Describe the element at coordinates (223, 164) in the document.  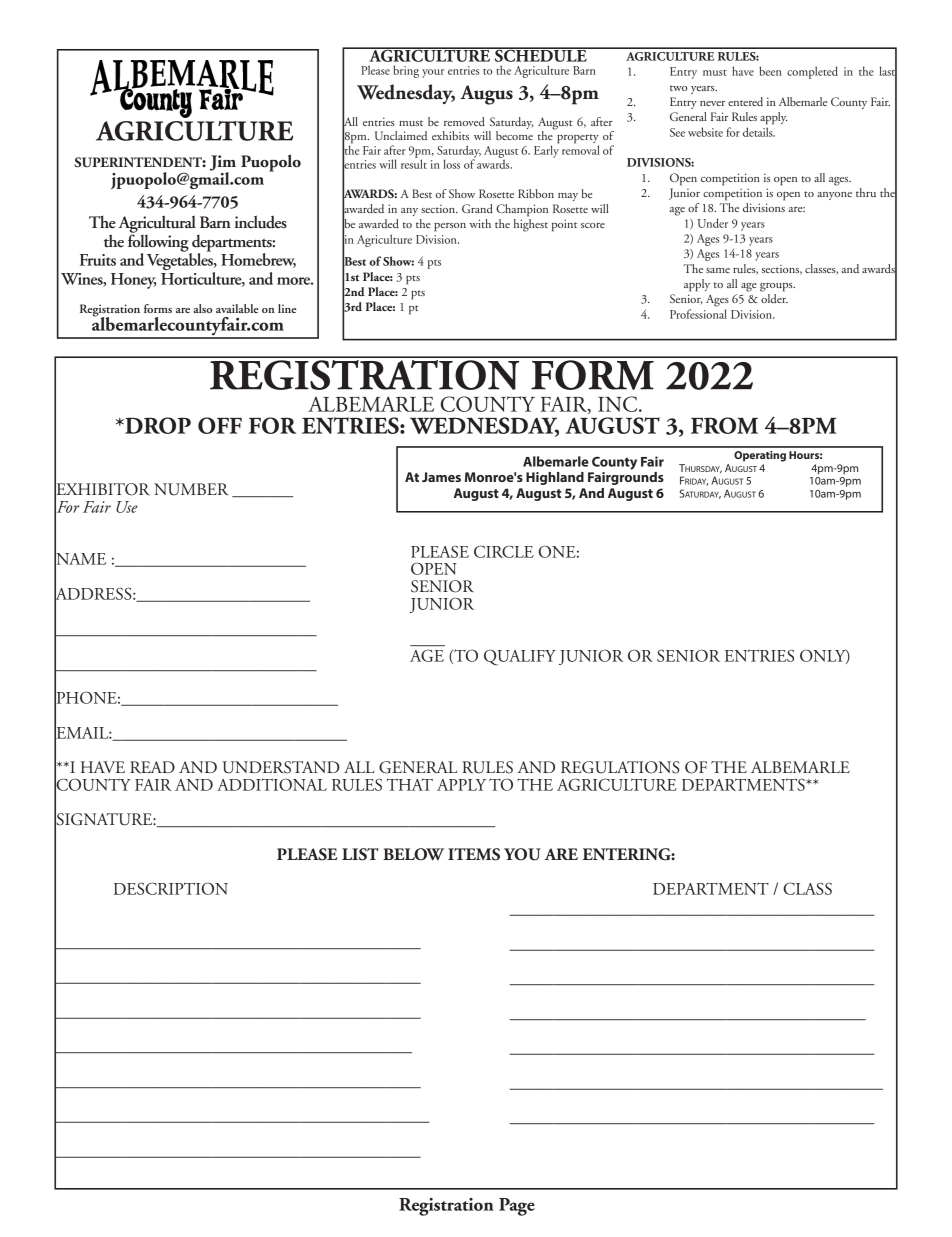
I see `Jim` at that location.
